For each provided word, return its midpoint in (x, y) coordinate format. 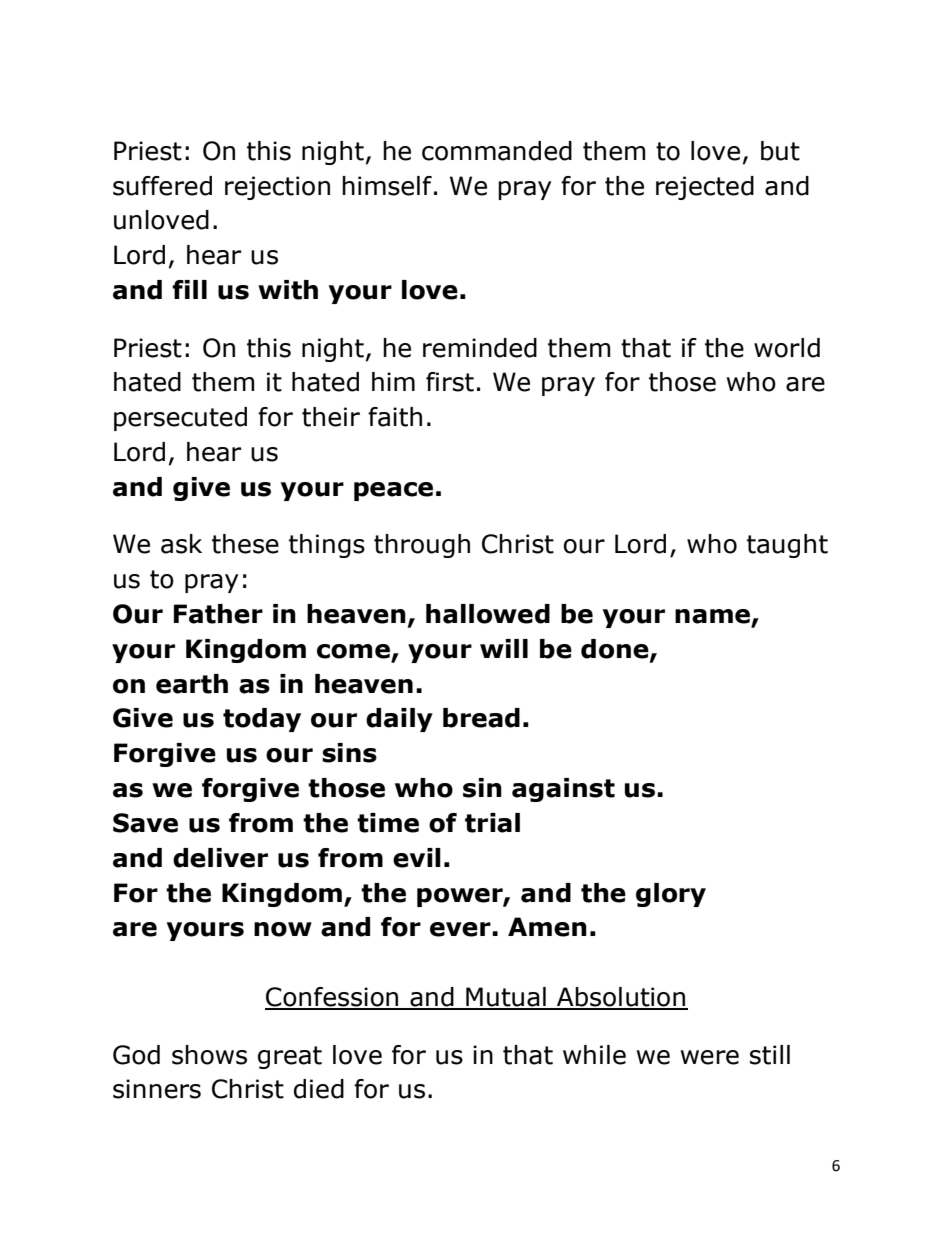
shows (209, 1055)
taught (787, 546)
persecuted (180, 419)
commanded (497, 151)
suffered (162, 186)
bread (481, 718)
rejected (705, 188)
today (262, 720)
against (563, 790)
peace (393, 491)
